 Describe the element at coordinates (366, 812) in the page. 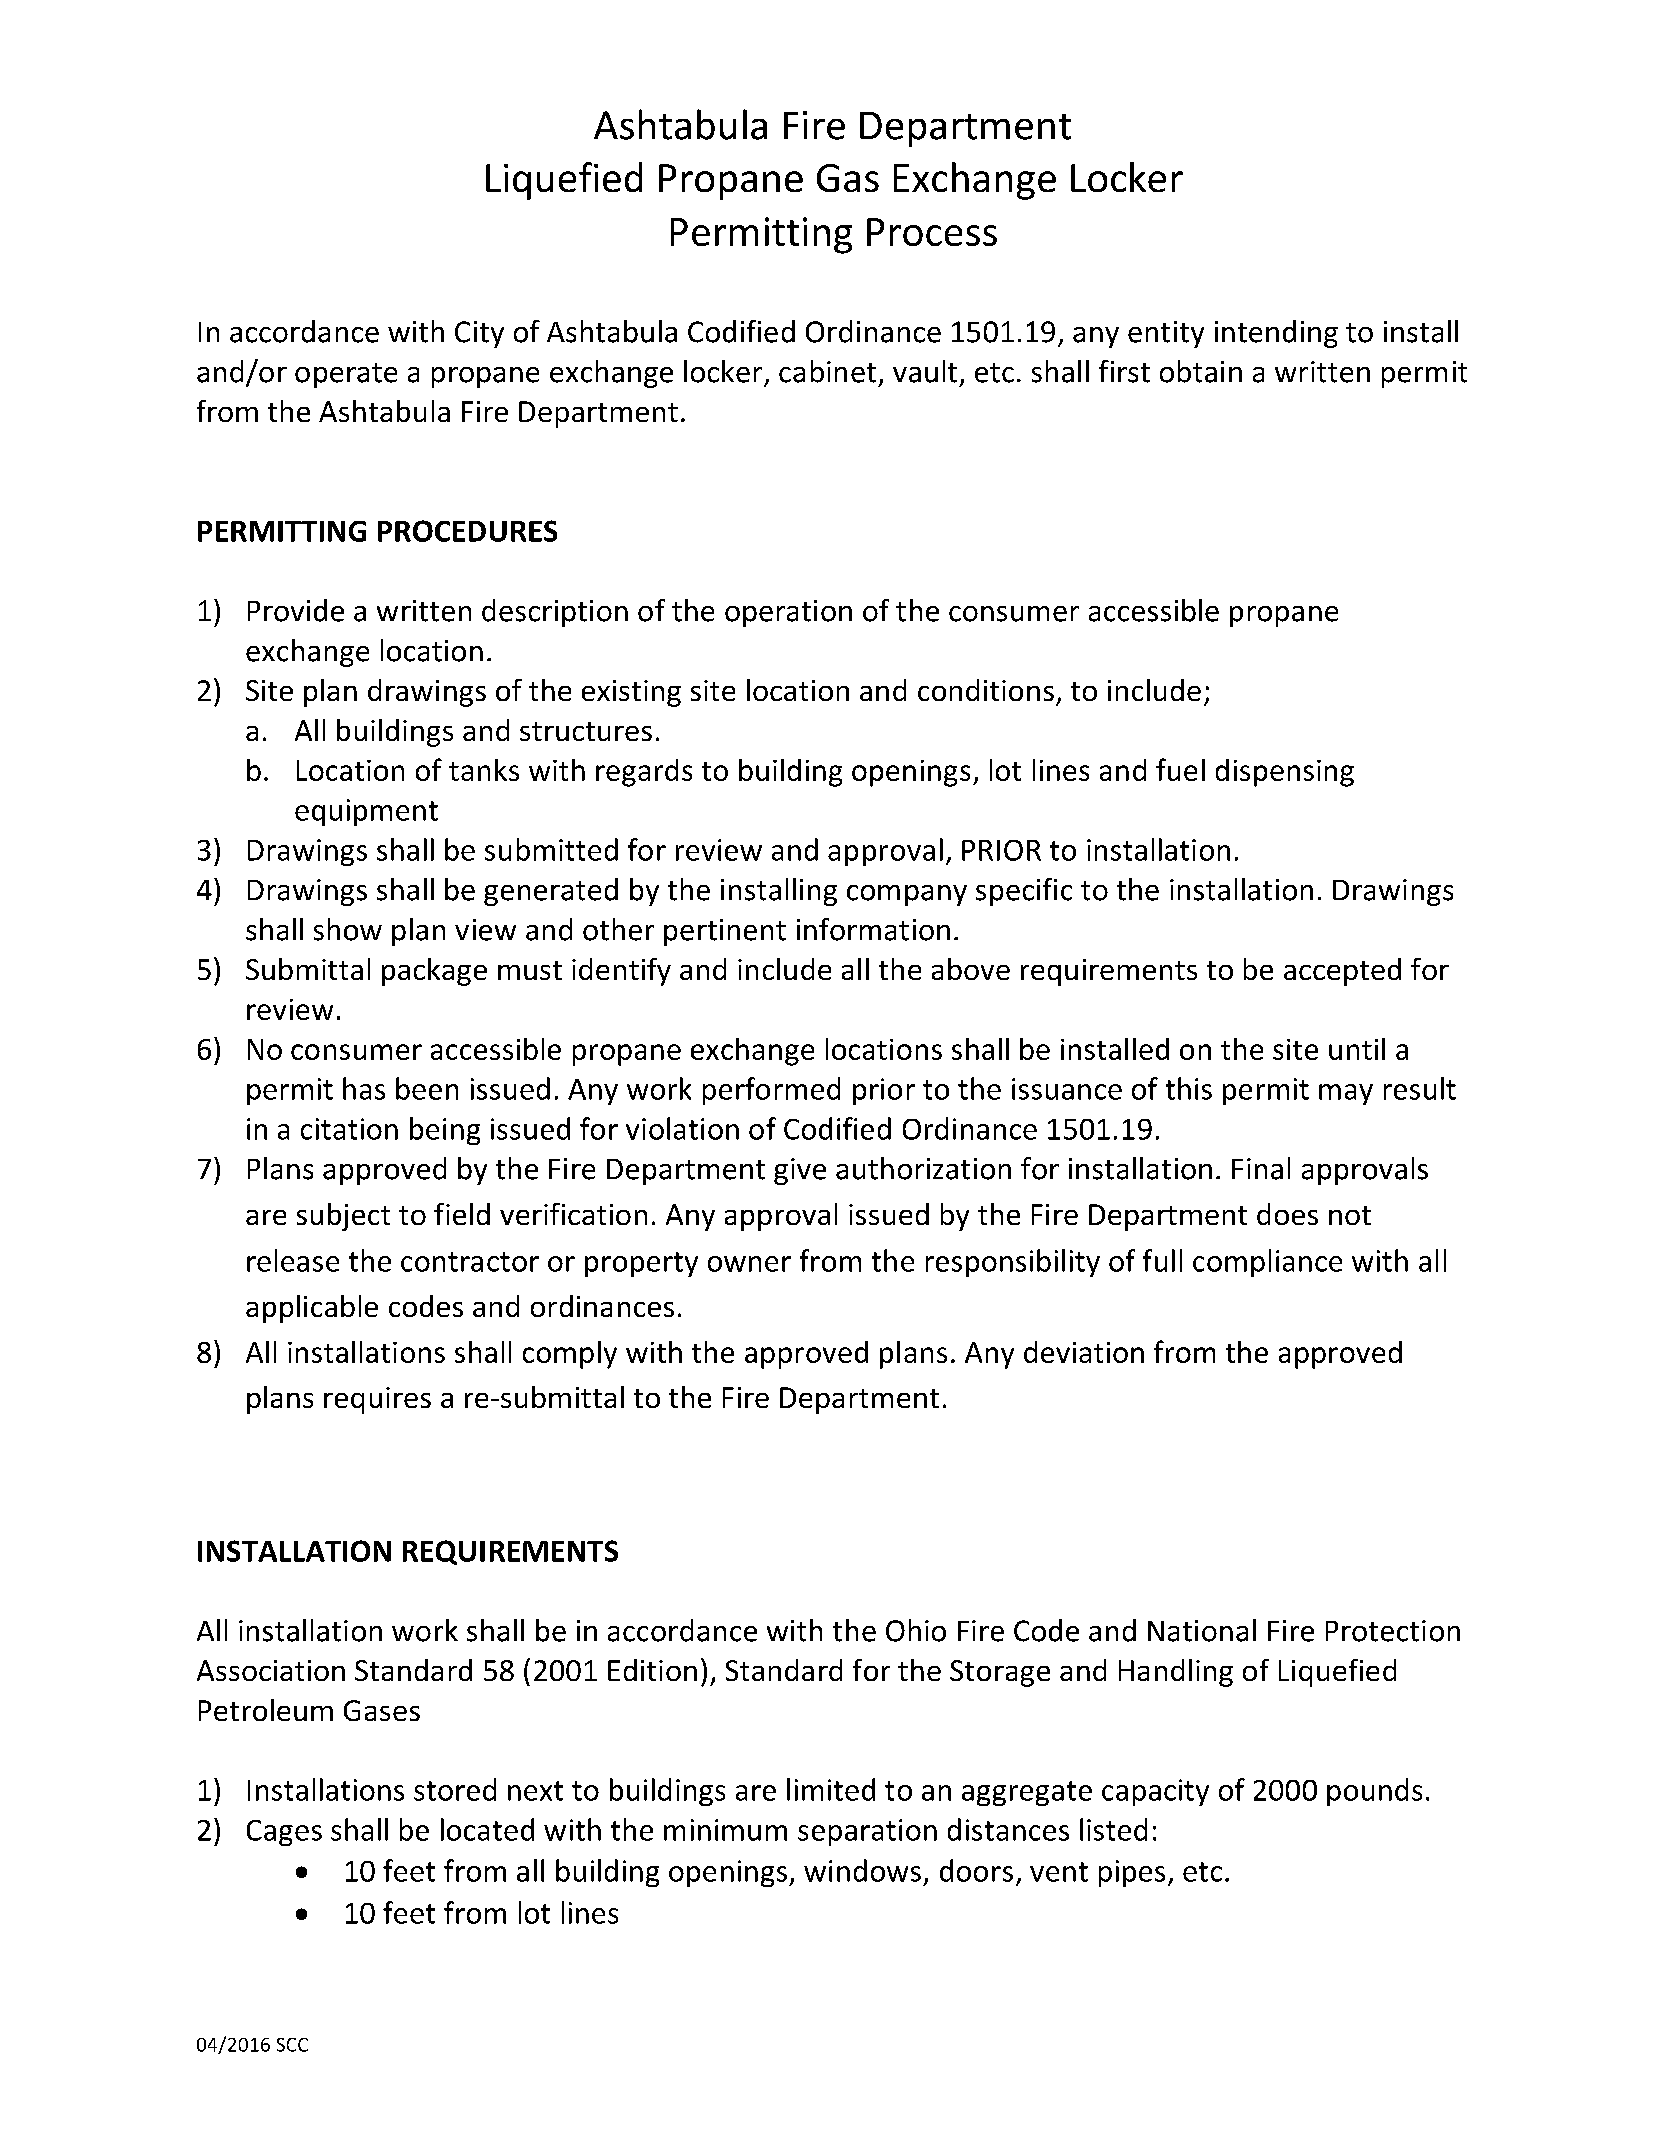

I see `equipment` at that location.
